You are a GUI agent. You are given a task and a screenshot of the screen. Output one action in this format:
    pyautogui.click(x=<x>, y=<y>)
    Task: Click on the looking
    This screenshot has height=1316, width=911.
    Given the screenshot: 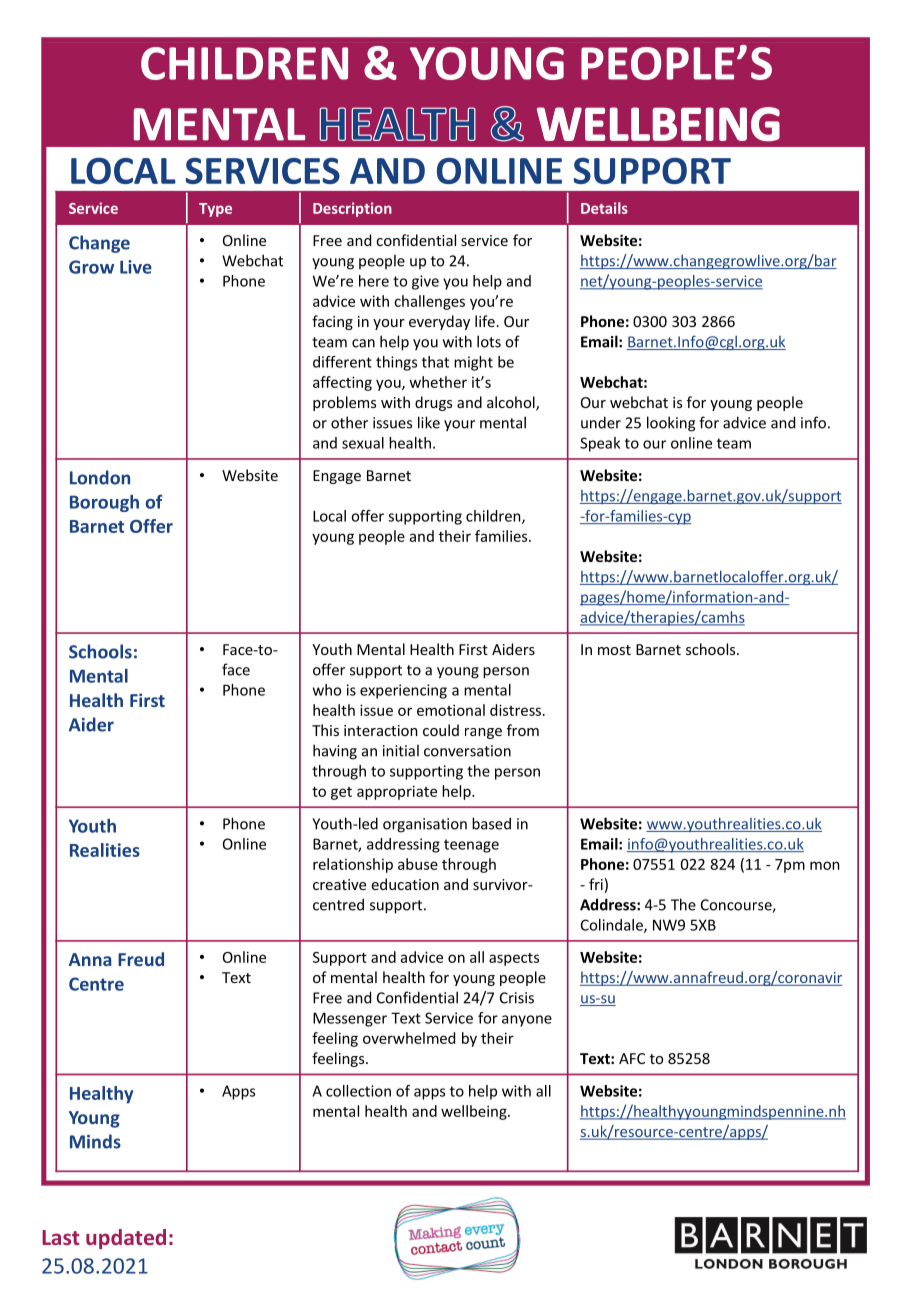 What is the action you would take?
    pyautogui.click(x=671, y=424)
